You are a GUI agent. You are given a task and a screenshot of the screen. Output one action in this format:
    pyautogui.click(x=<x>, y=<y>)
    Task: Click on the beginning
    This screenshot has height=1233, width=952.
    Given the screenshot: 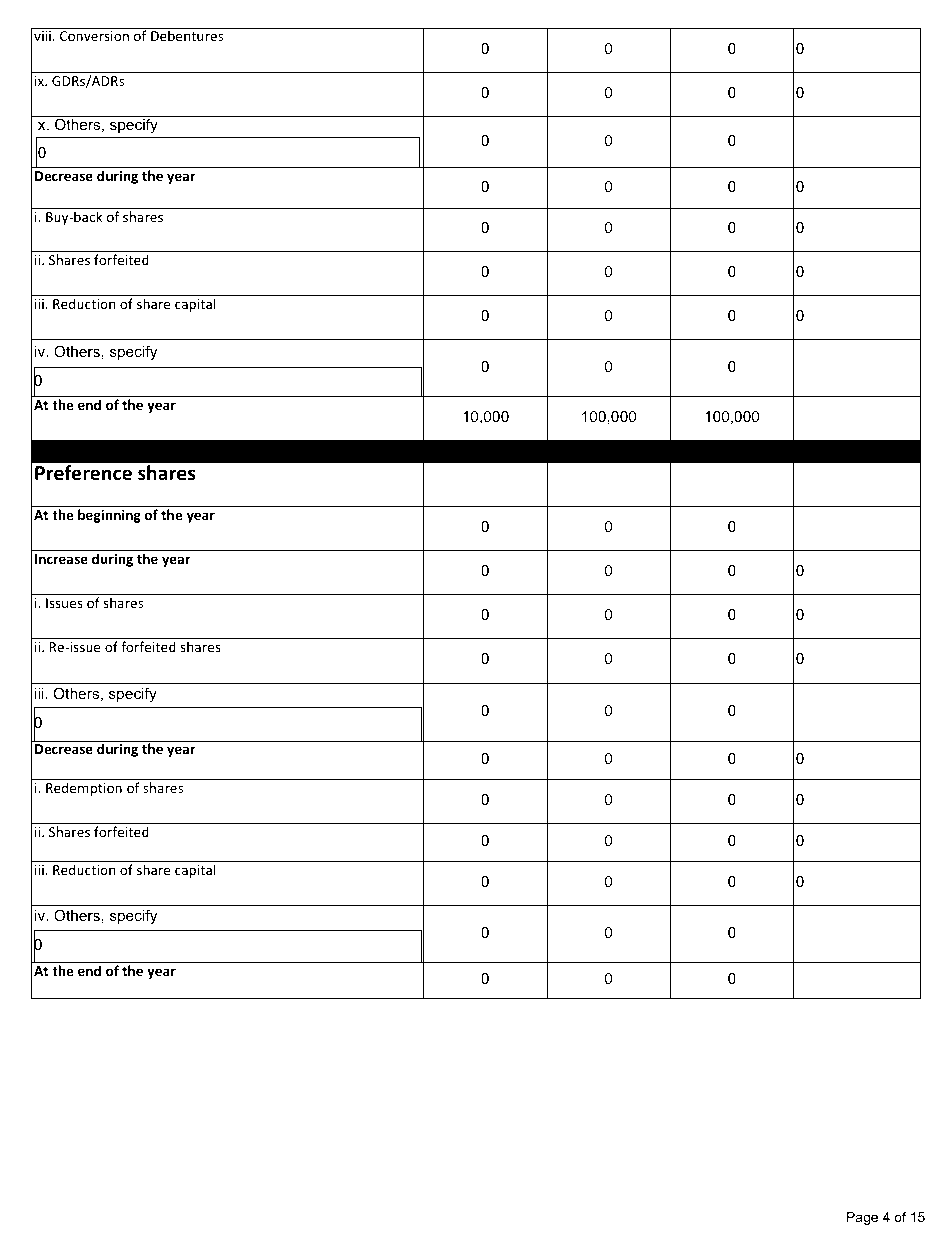 What is the action you would take?
    pyautogui.click(x=109, y=516)
